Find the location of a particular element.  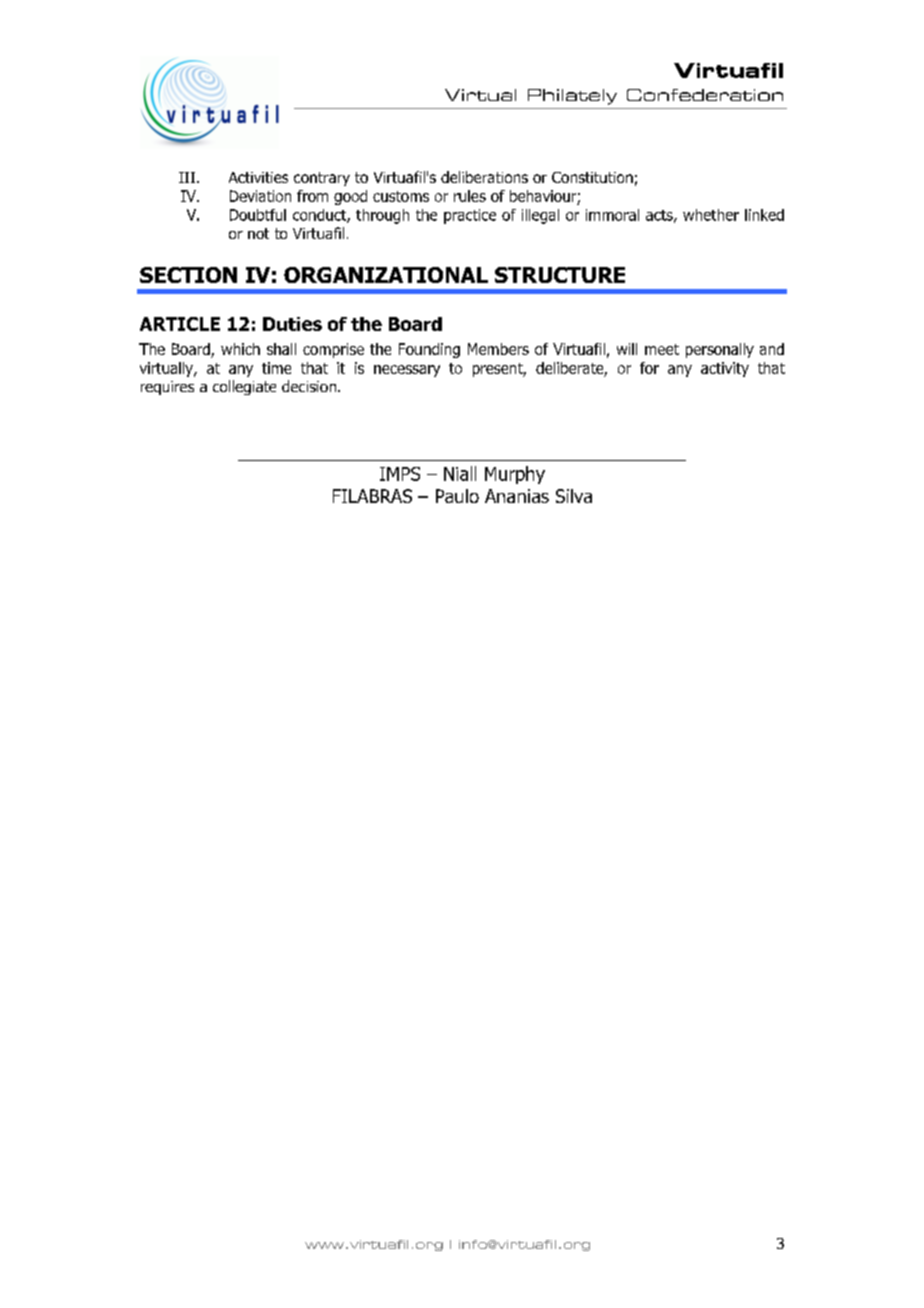

not is located at coordinates (258, 233).
